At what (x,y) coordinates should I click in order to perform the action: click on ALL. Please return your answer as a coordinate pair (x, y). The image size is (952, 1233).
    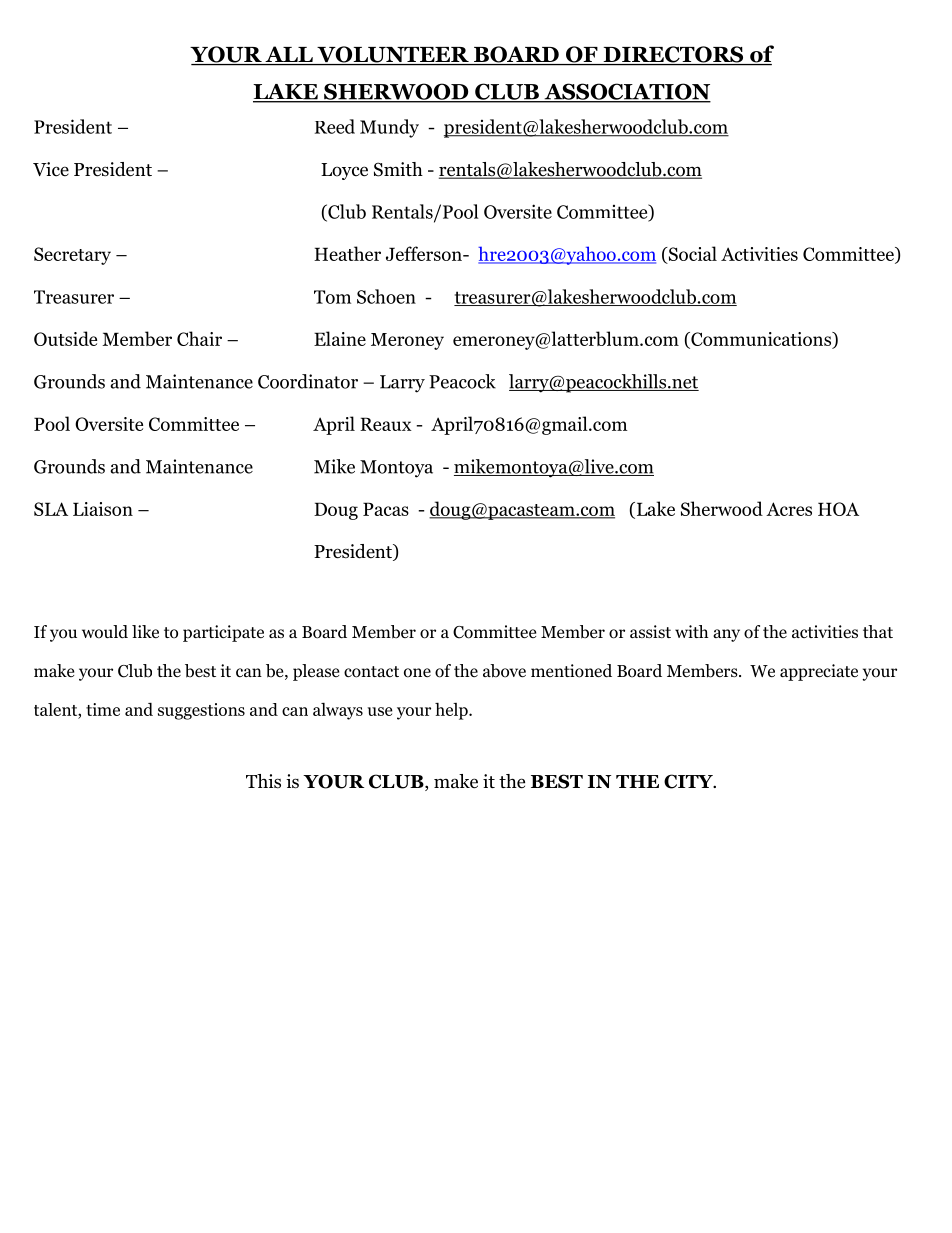
    Looking at the image, I should click on (289, 54).
